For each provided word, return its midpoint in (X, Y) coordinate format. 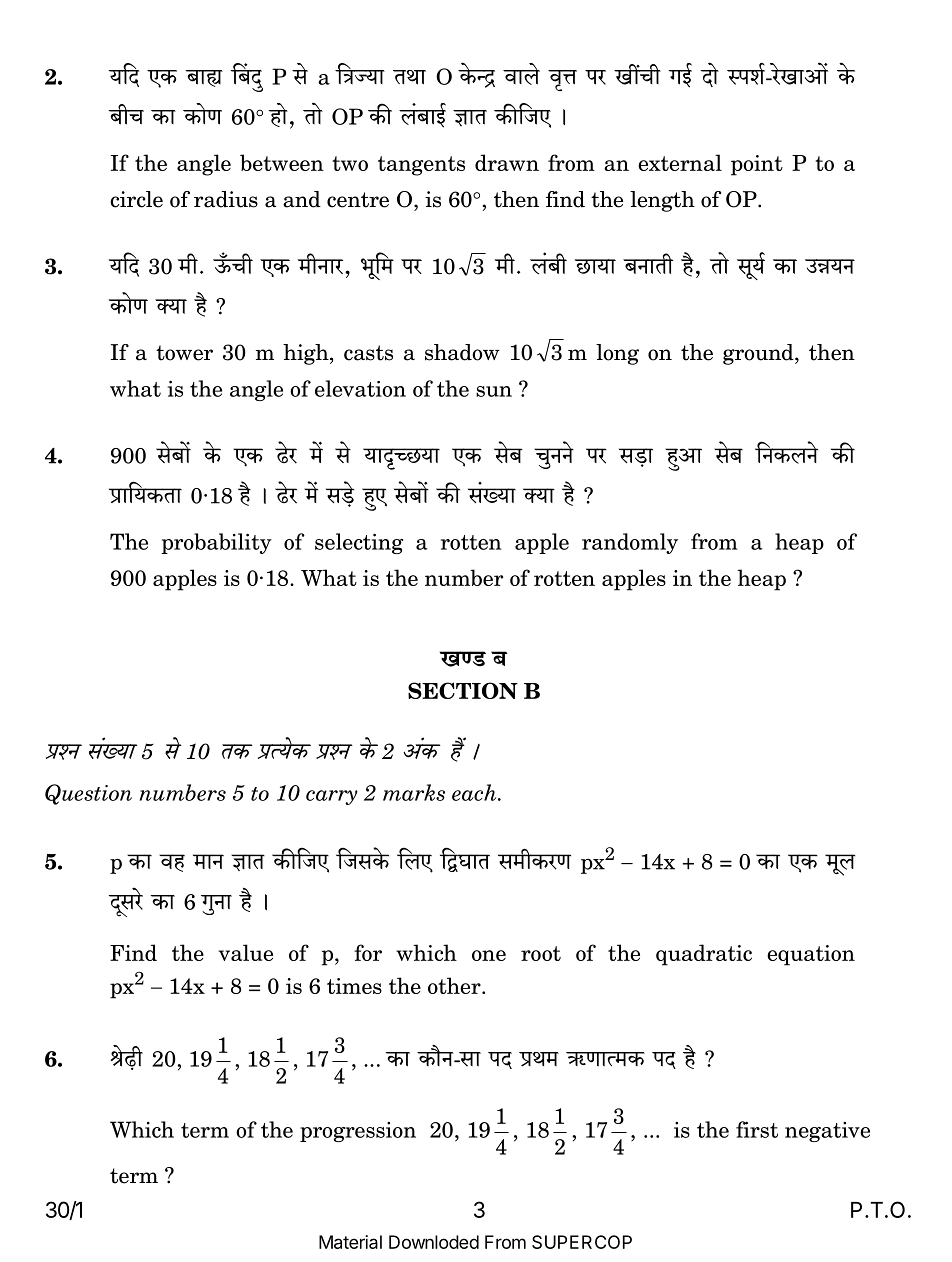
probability (216, 543)
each (475, 792)
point (757, 165)
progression (358, 1132)
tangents (421, 166)
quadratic (704, 955)
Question (88, 794)
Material (350, 1242)
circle (136, 199)
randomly (630, 543)
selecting (359, 543)
